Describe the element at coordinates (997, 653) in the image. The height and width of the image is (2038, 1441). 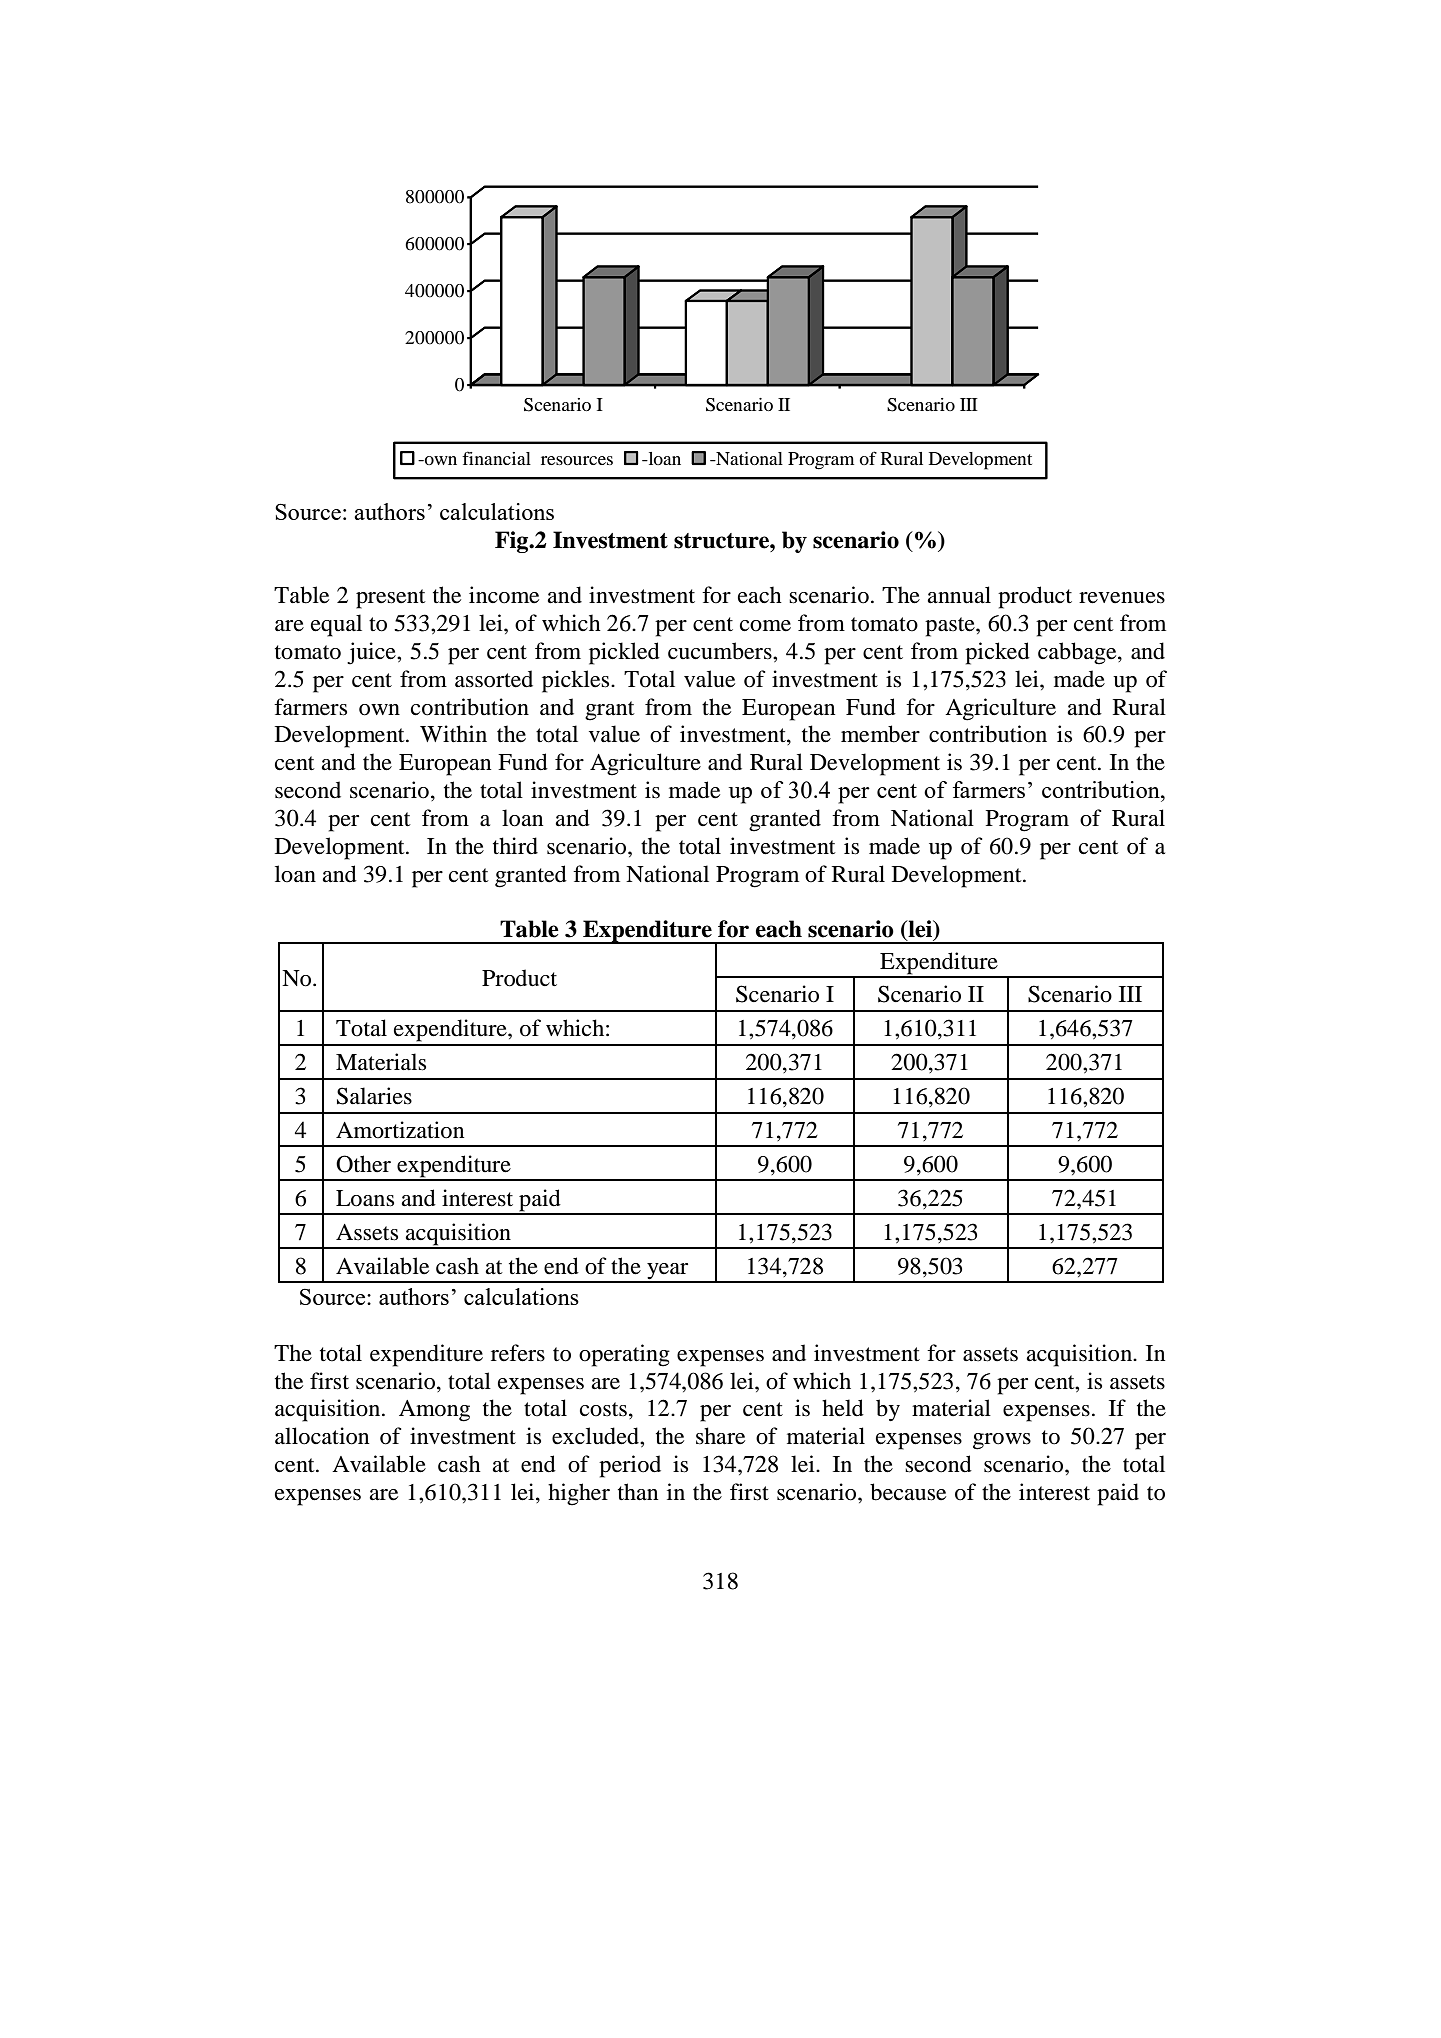
I see `picked` at that location.
